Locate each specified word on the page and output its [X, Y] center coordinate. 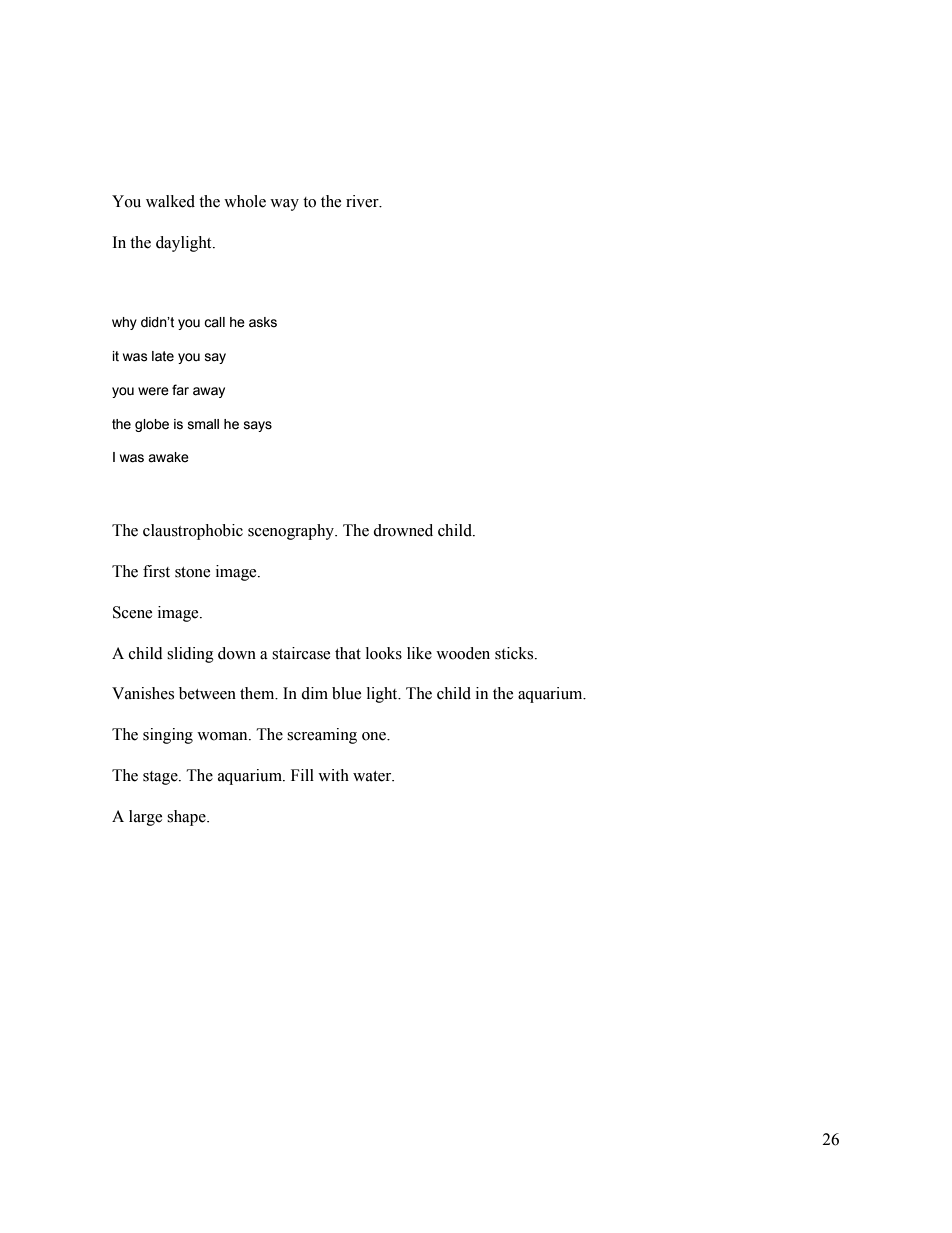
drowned [403, 530]
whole [245, 201]
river [363, 201]
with [333, 775]
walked [170, 201]
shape [187, 818]
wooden [463, 653]
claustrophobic [193, 532]
